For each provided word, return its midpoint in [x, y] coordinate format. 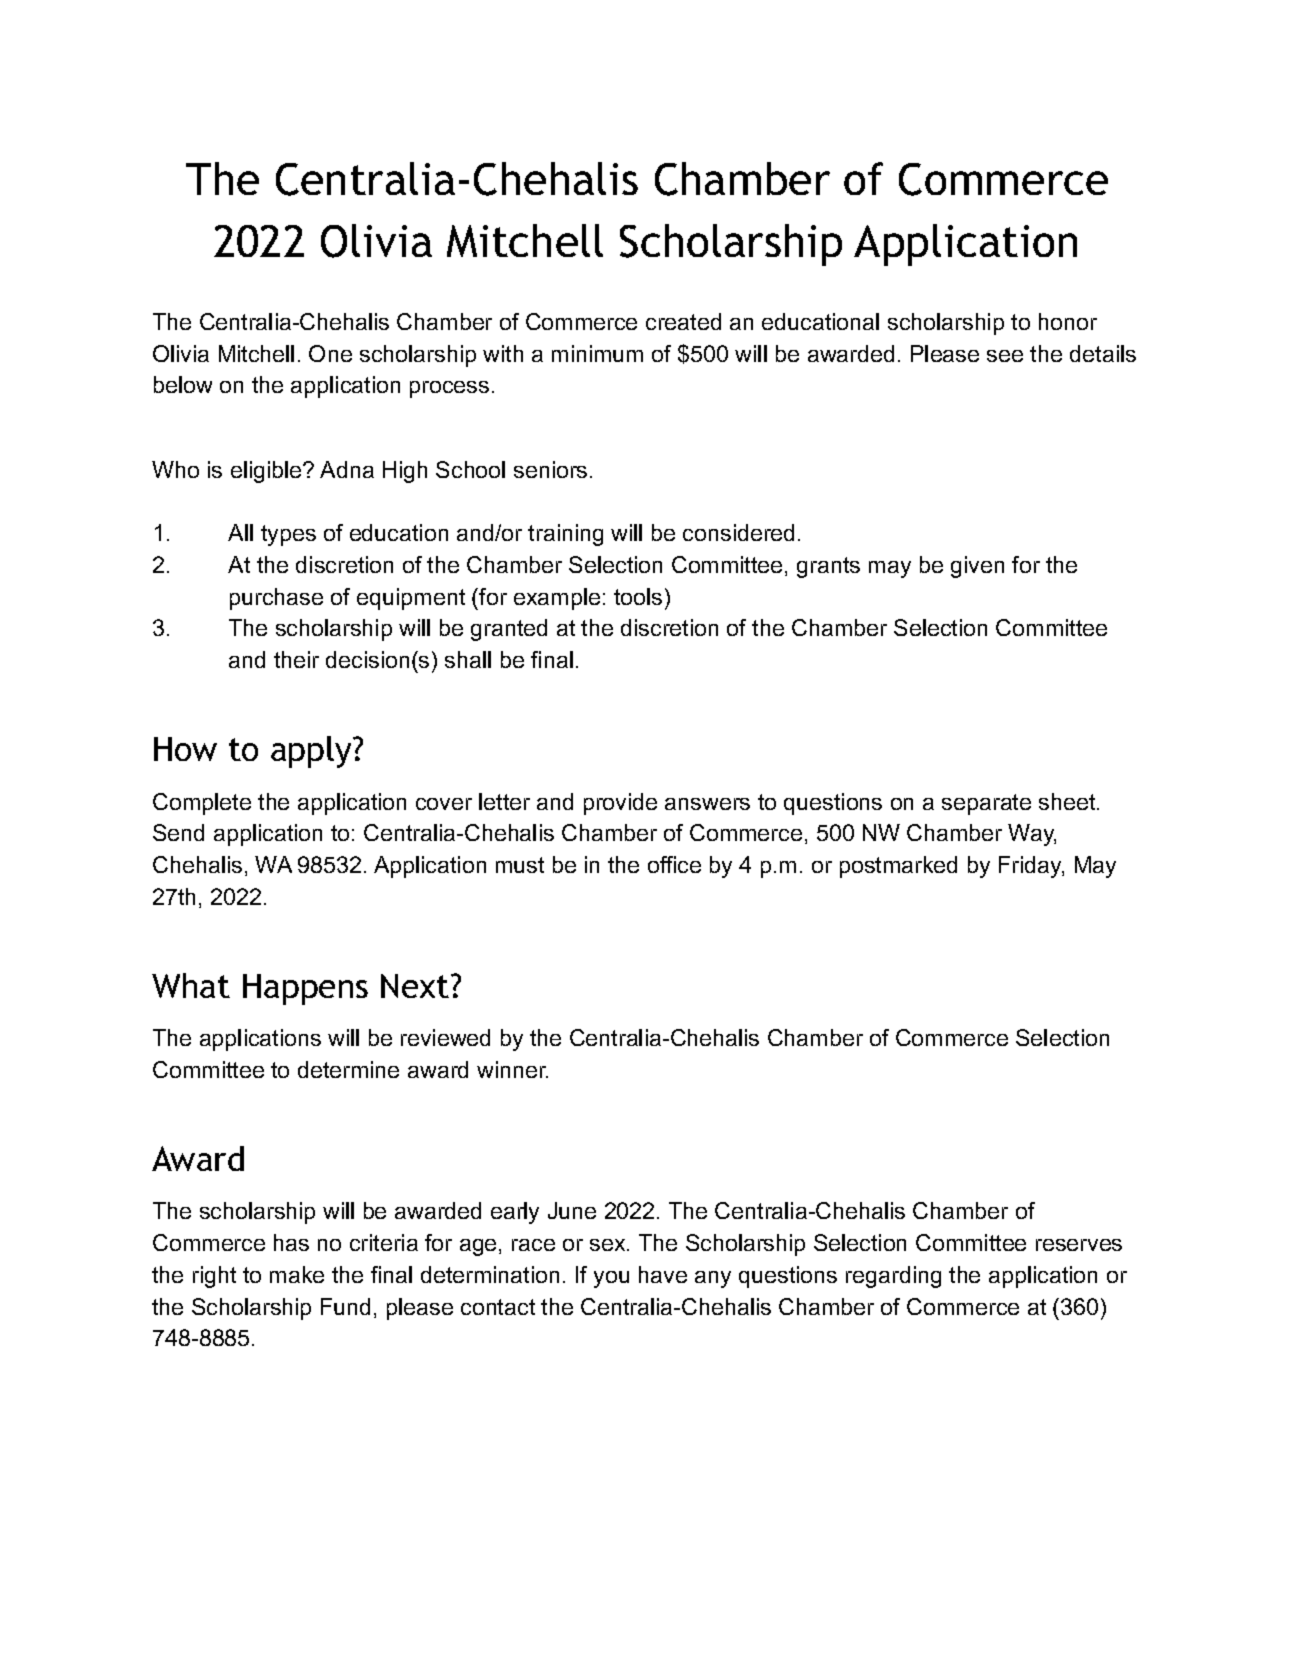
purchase [276, 599]
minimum [597, 353]
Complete [202, 804]
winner [512, 1069]
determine [348, 1069]
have [663, 1274]
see [1005, 356]
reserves [1079, 1245]
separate [986, 804]
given [977, 567]
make [297, 1274]
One [330, 353]
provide [620, 804]
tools [638, 596]
